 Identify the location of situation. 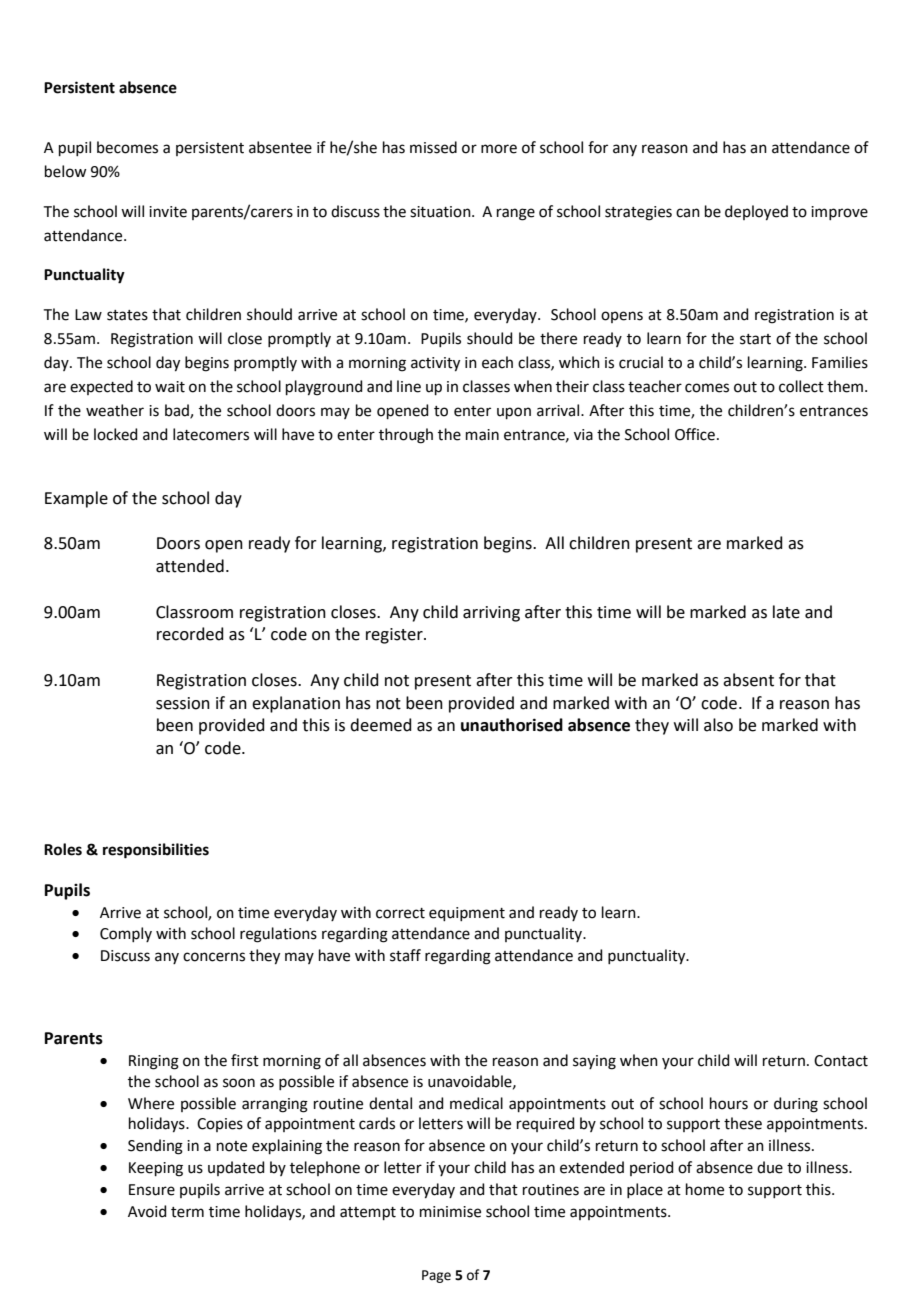
(441, 212).
